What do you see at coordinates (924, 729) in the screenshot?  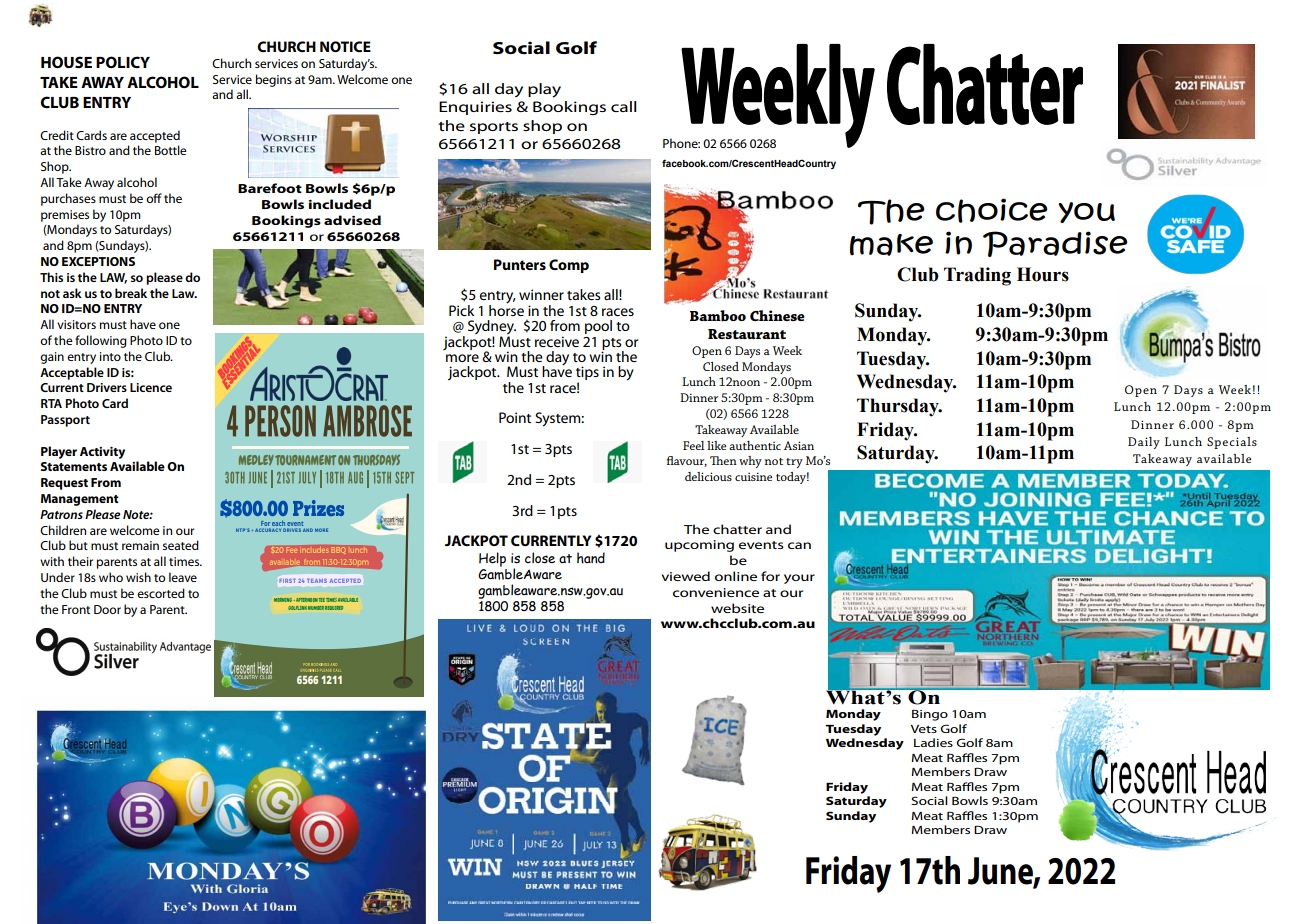 I see `Vets` at bounding box center [924, 729].
